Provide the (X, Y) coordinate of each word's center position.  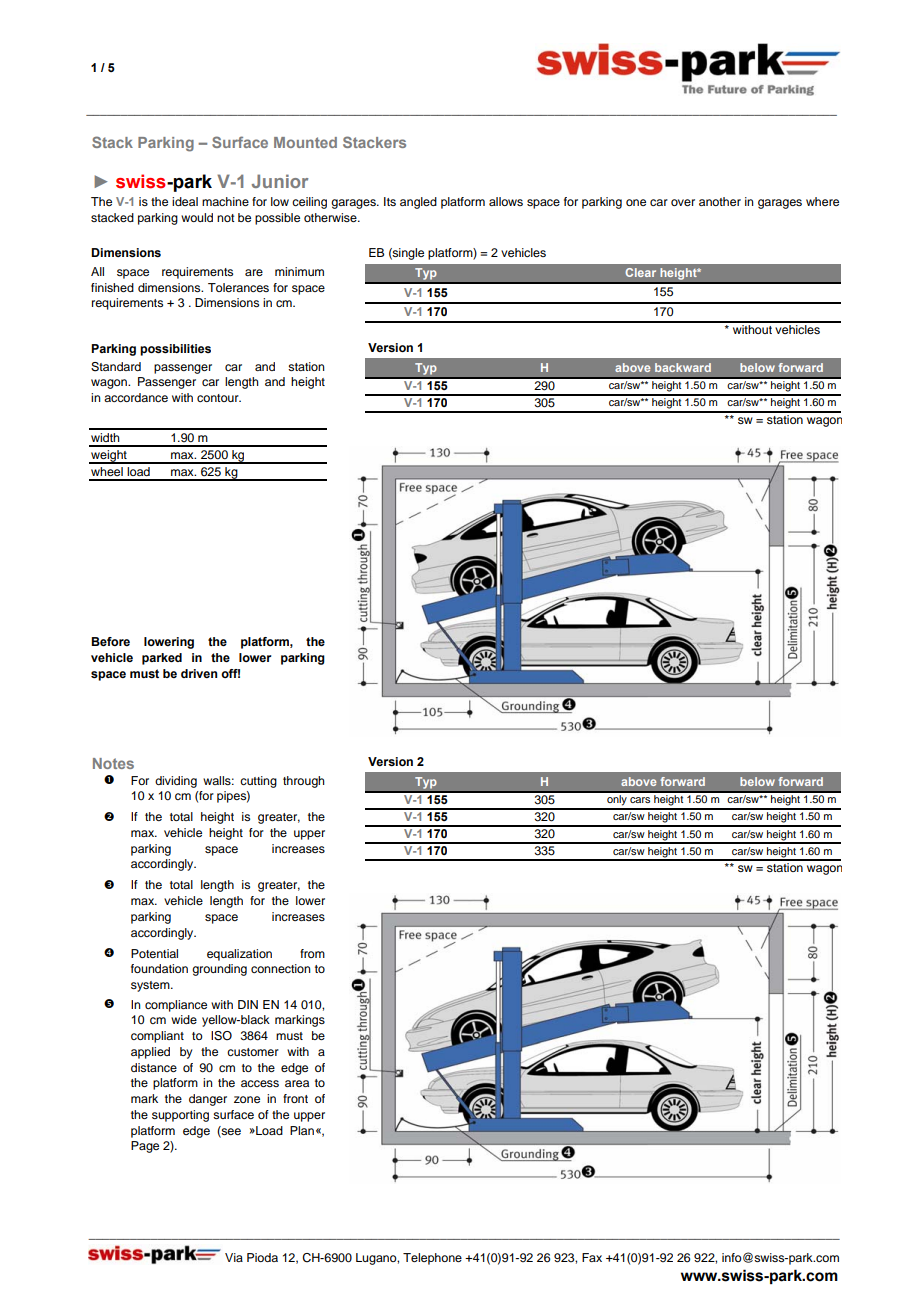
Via (234, 1257)
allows (506, 201)
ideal (185, 201)
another (720, 201)
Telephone (432, 1259)
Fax (592, 1257)
